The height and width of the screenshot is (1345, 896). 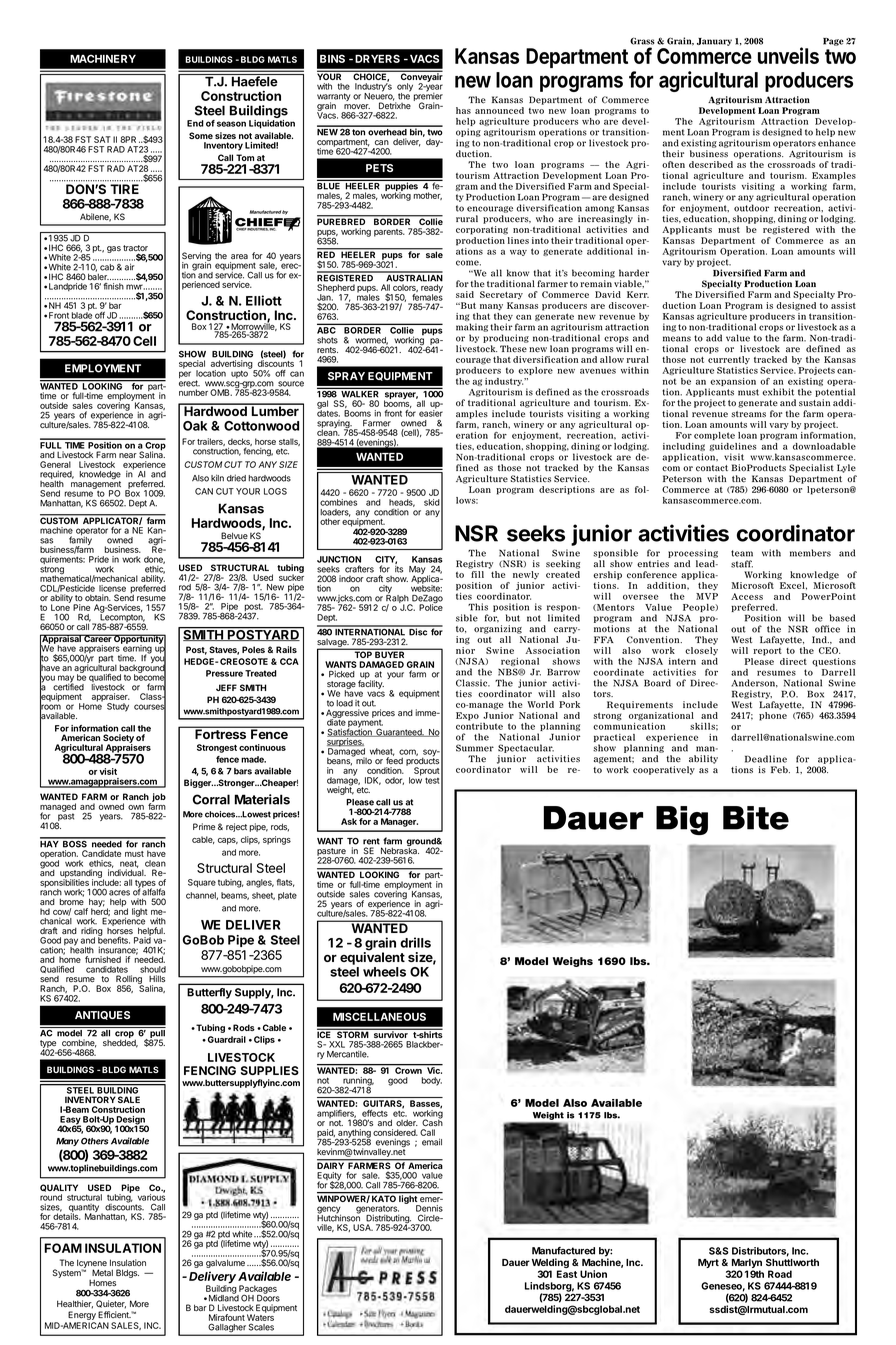 I want to click on Metal, so click(x=102, y=1272).
